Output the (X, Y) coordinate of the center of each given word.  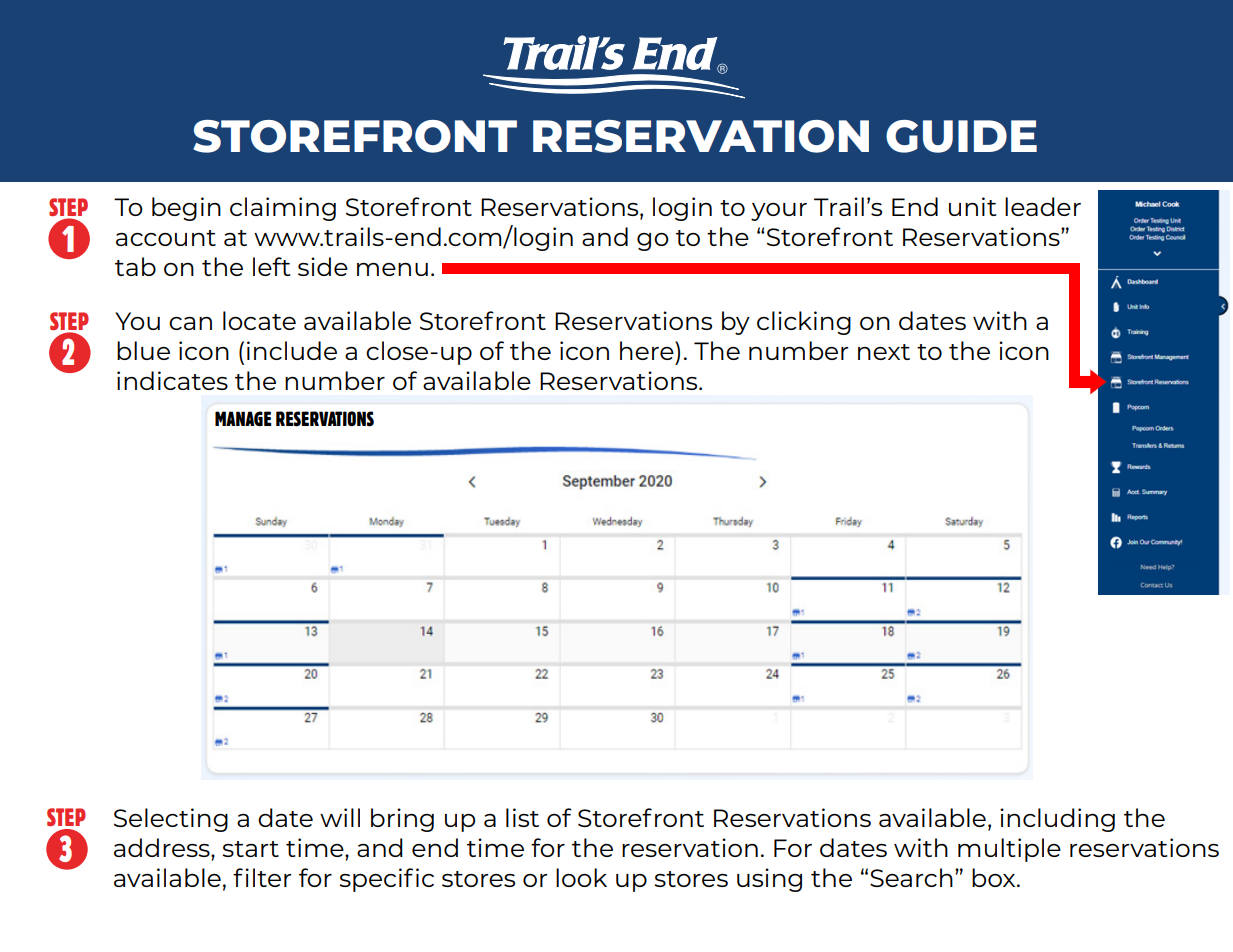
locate (259, 320)
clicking (804, 323)
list (522, 817)
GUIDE (961, 136)
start (250, 849)
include (292, 350)
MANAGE (243, 418)
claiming (283, 209)
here (648, 350)
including (1057, 820)
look (581, 877)
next (884, 352)
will (340, 817)
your (779, 212)
